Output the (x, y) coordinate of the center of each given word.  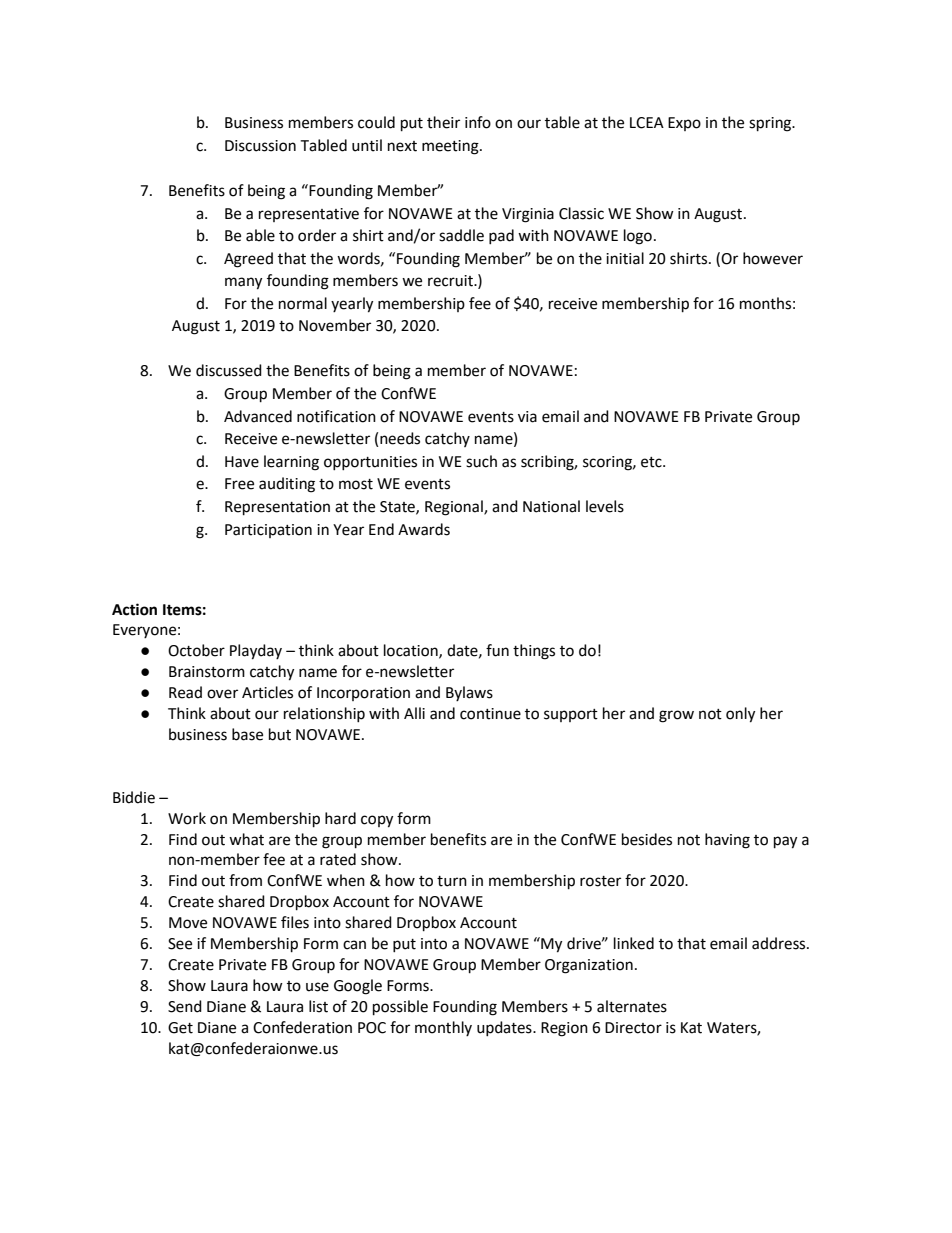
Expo (684, 124)
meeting (451, 147)
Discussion (260, 146)
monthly (443, 1028)
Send (185, 1006)
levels (605, 506)
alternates (632, 1006)
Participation (268, 531)
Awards (424, 529)
